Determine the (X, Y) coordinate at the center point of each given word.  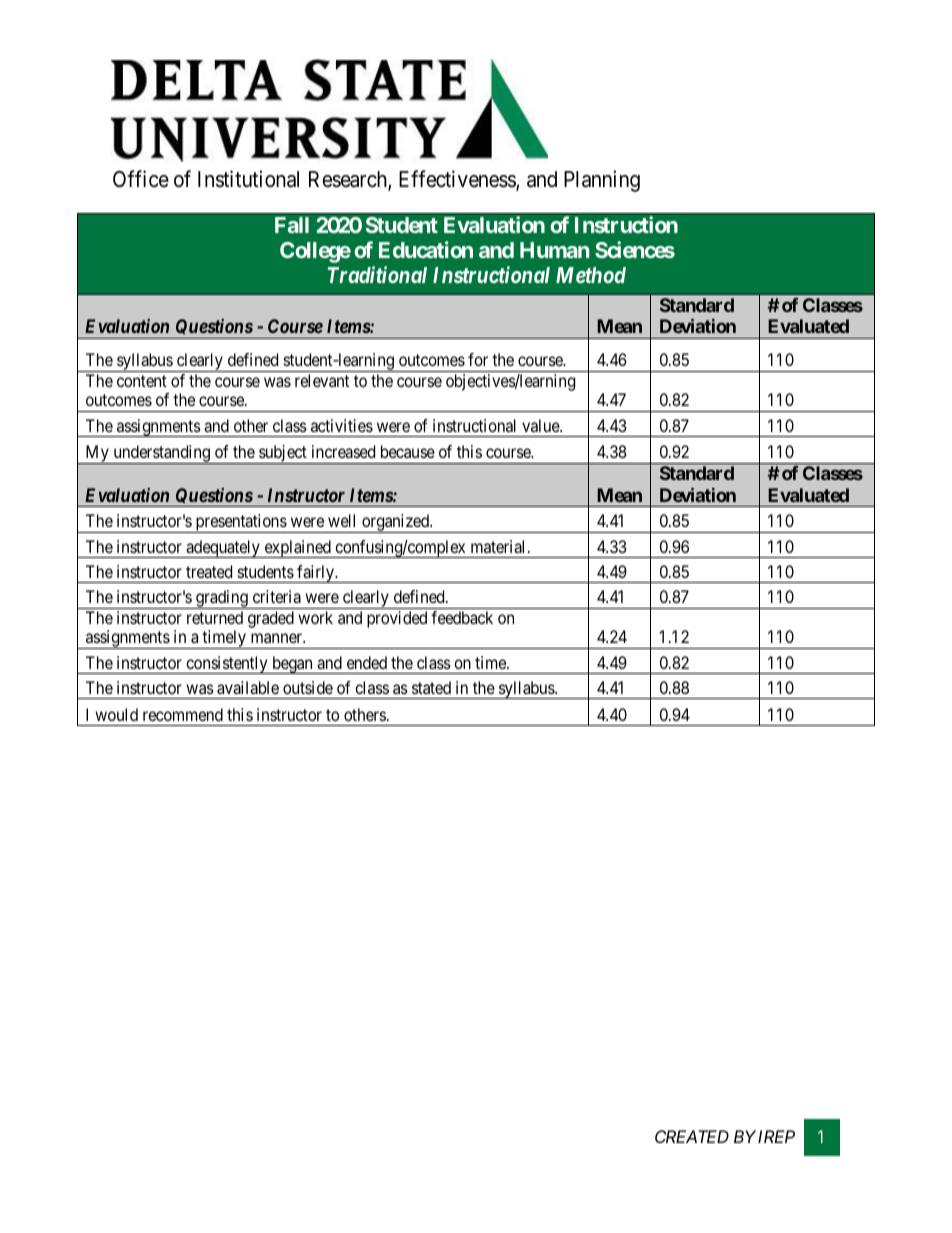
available (248, 687)
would (116, 714)
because (408, 451)
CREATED (692, 1136)
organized (395, 523)
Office (141, 179)
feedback (462, 617)
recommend (183, 714)
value (541, 425)
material (500, 546)
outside (308, 687)
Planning (602, 181)
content (142, 381)
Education (426, 249)
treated (209, 571)
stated (431, 687)
